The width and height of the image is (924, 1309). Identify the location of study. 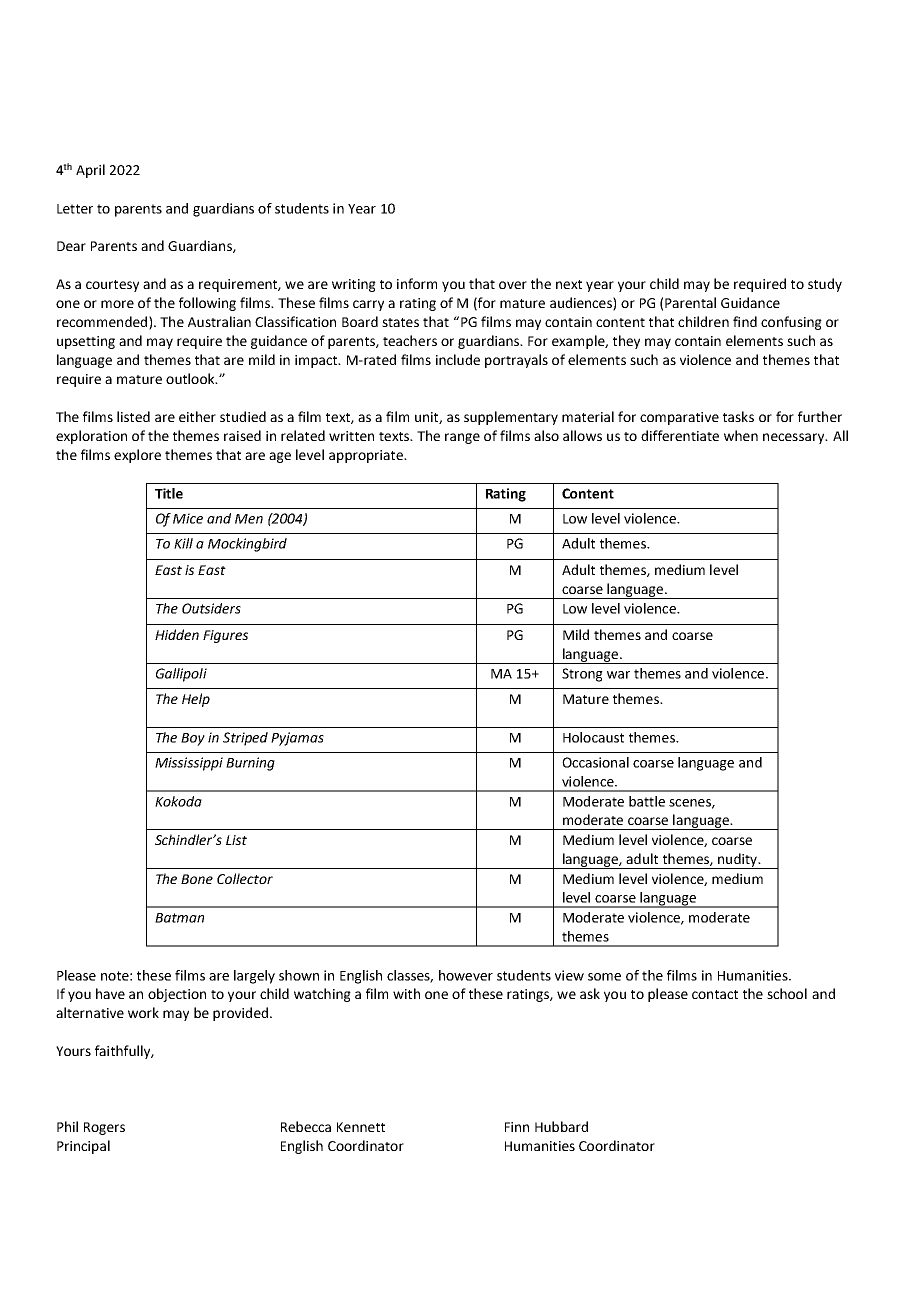
(825, 285).
